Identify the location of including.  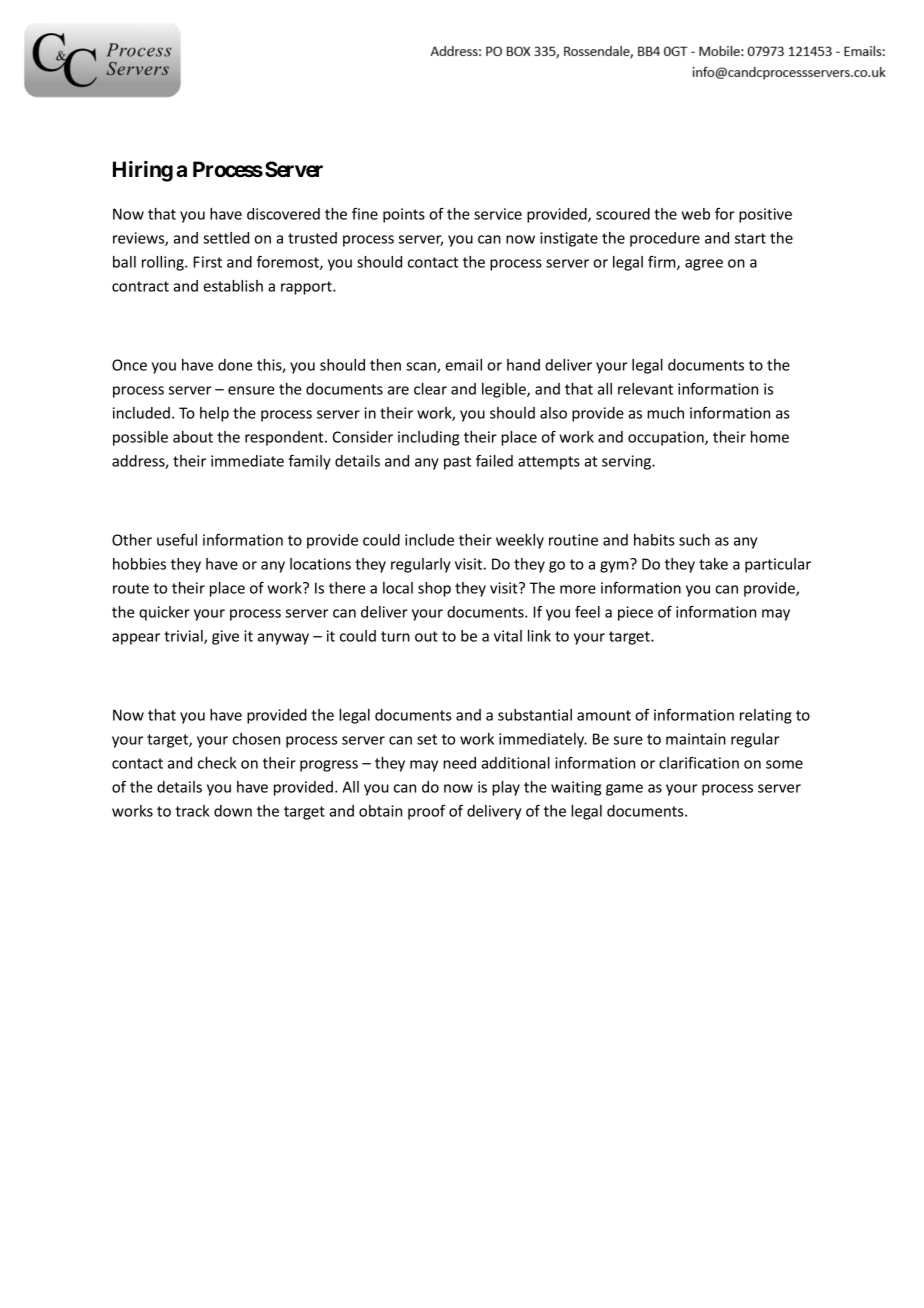
(428, 438).
